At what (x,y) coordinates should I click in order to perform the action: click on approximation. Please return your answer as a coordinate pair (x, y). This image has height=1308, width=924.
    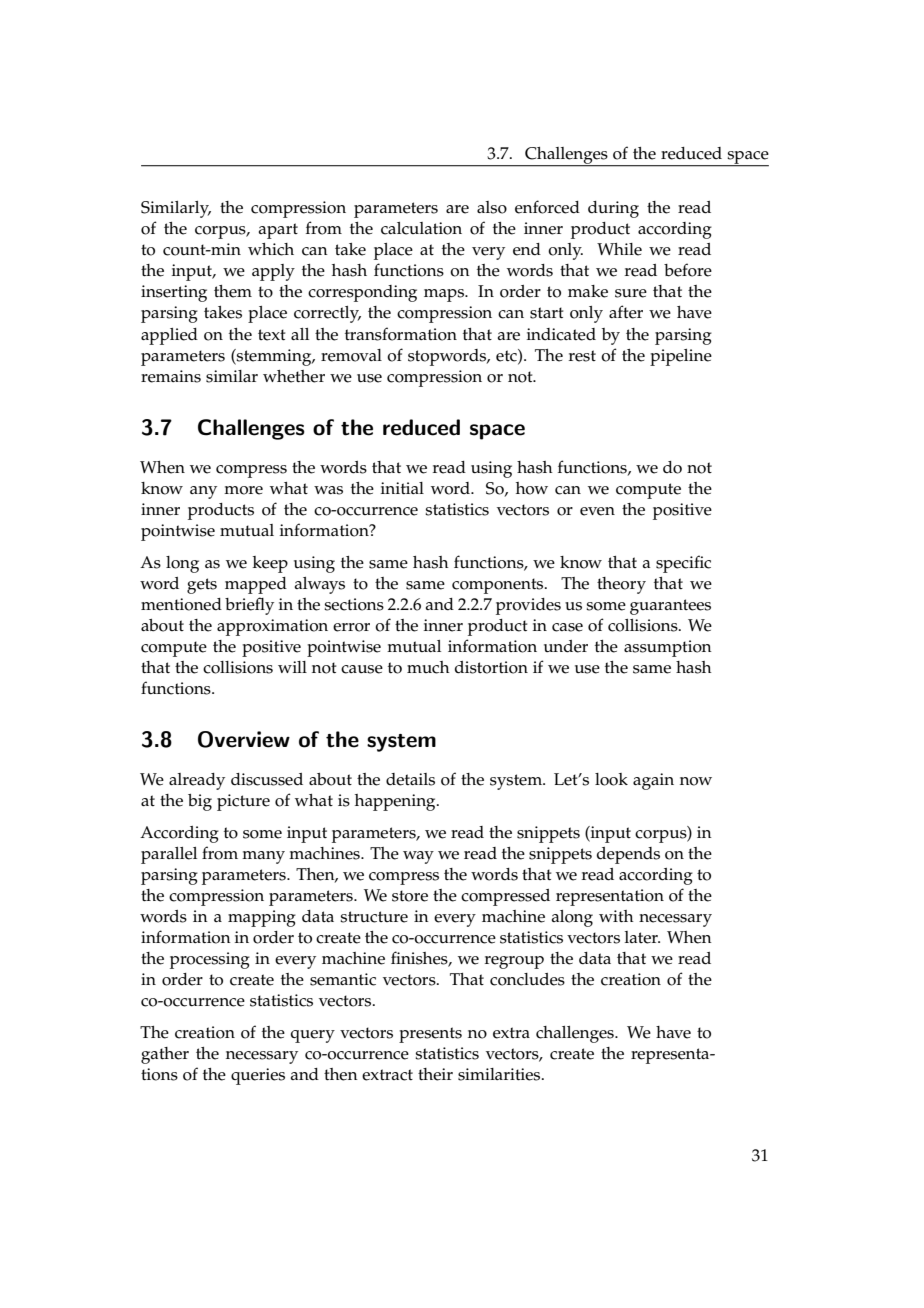
    Looking at the image, I should click on (272, 627).
